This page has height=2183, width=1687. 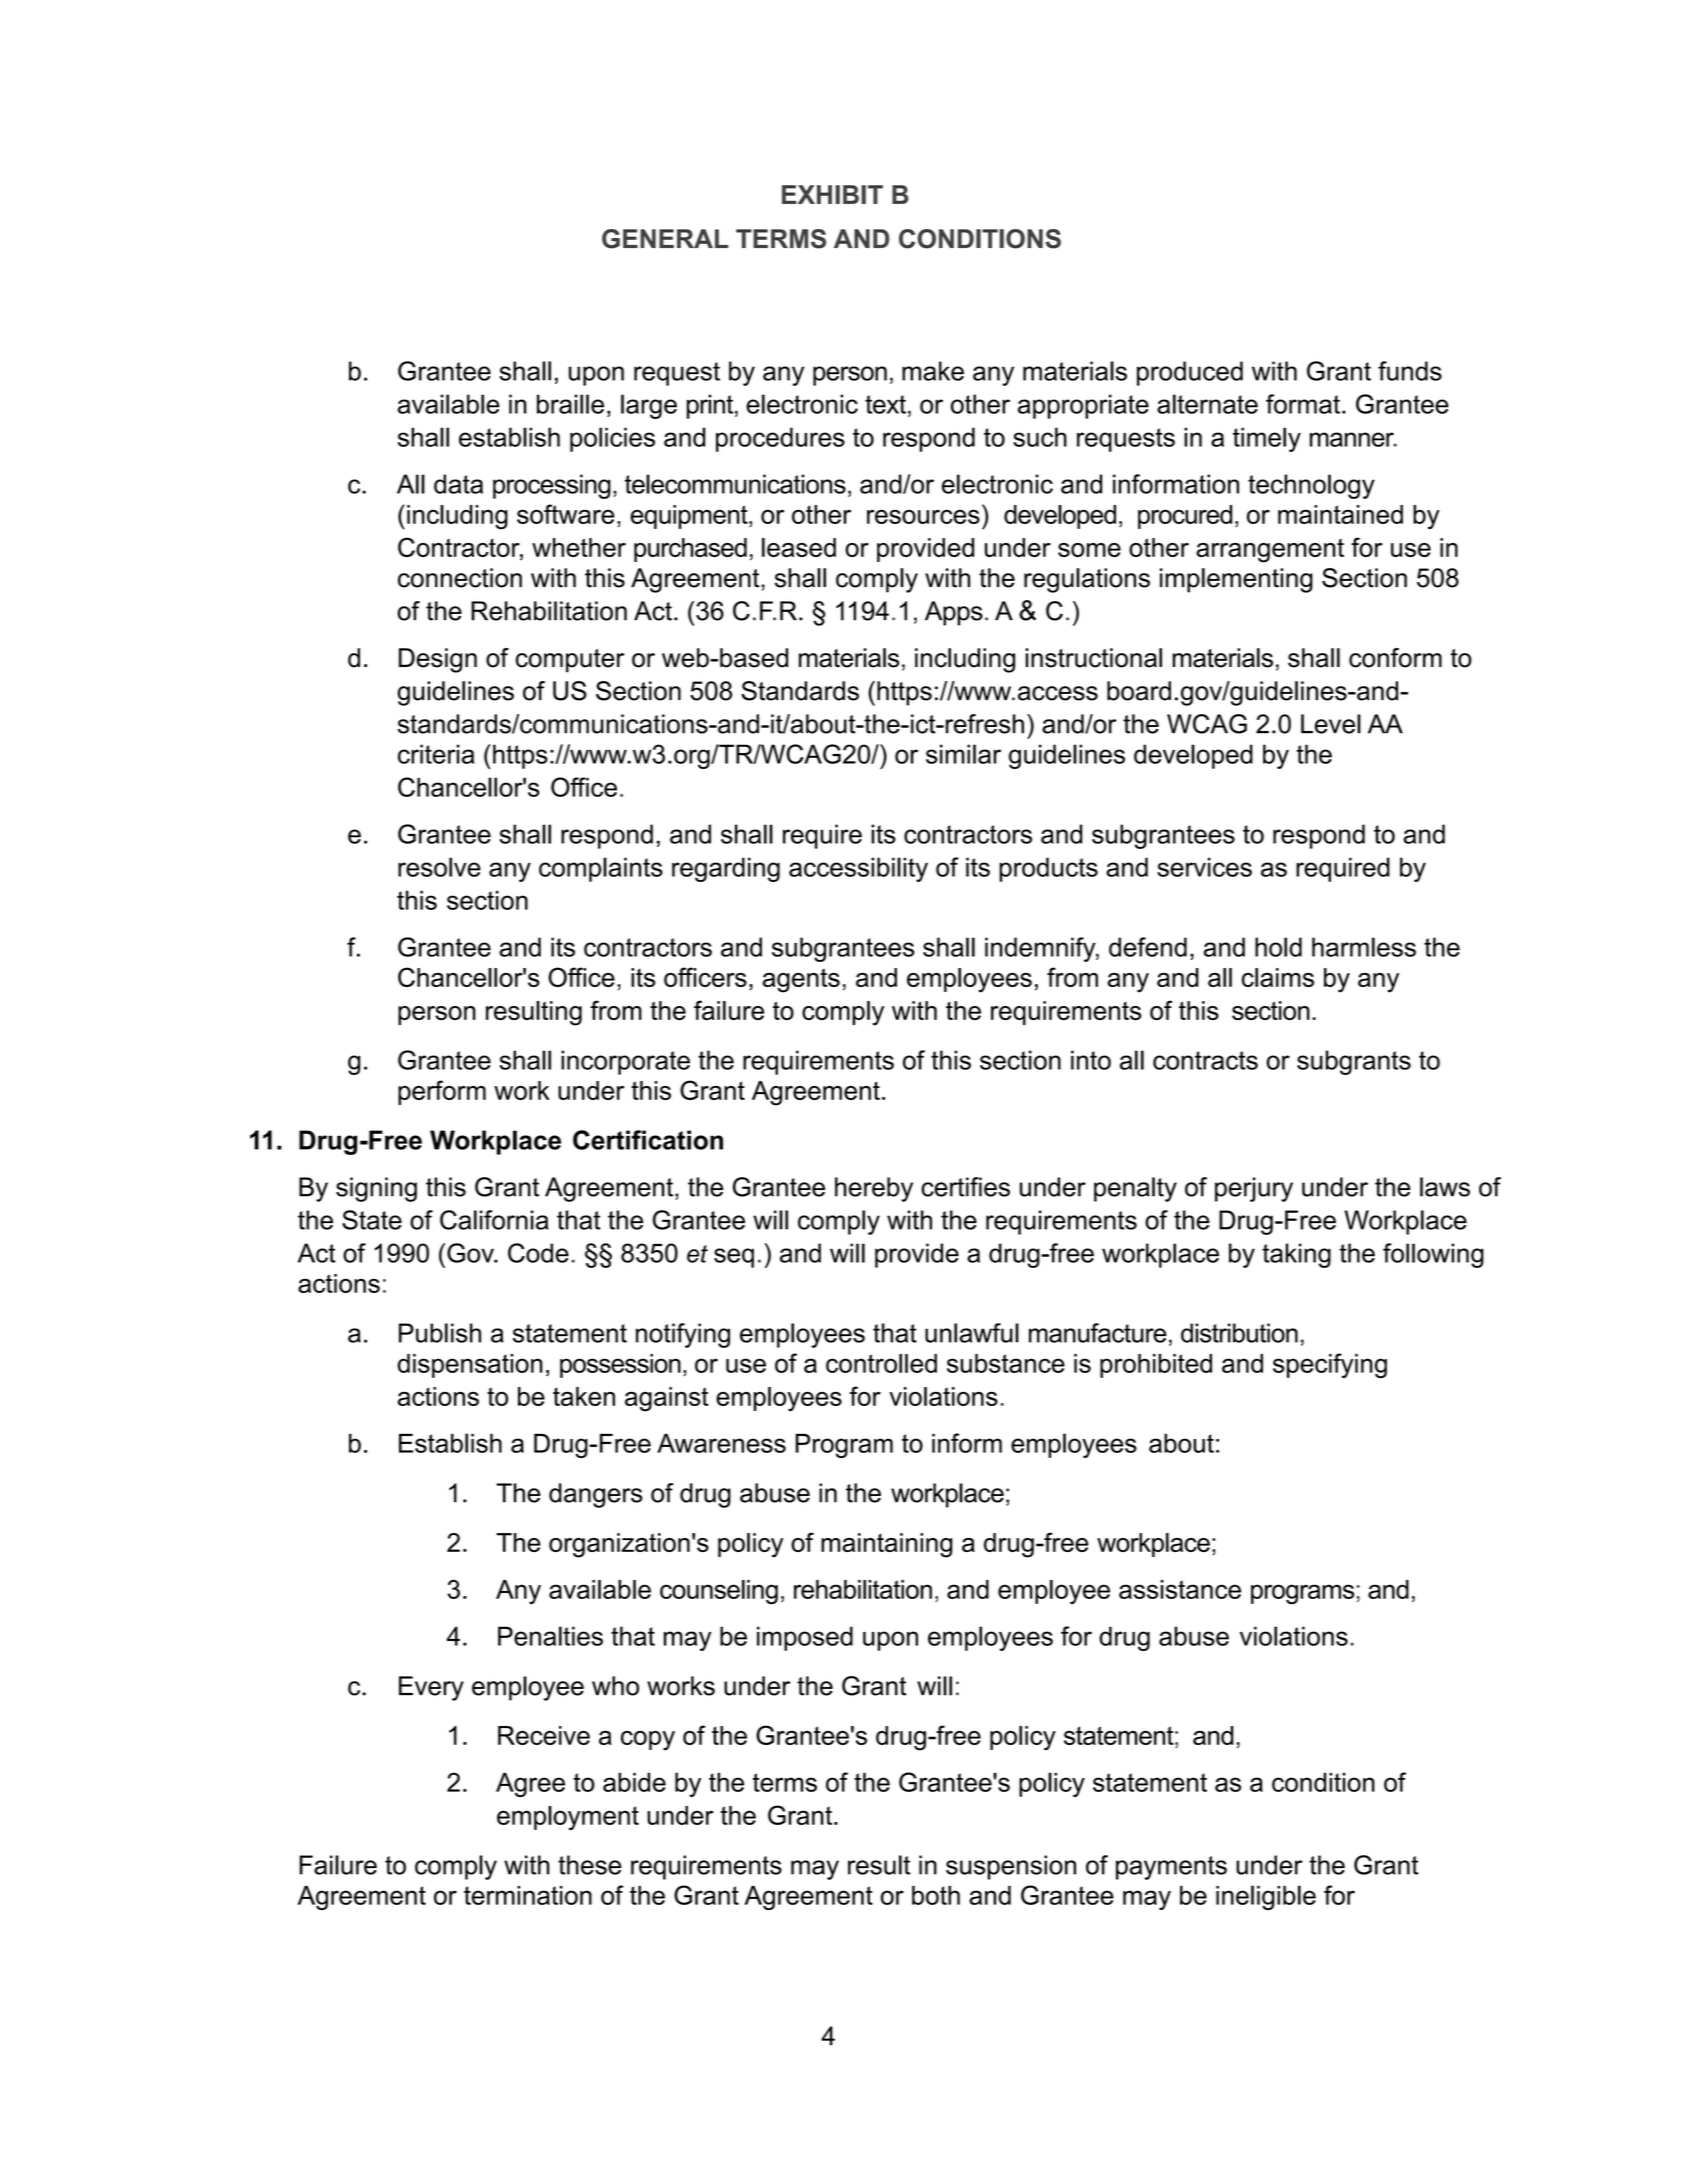 I want to click on claims, so click(x=1278, y=977).
